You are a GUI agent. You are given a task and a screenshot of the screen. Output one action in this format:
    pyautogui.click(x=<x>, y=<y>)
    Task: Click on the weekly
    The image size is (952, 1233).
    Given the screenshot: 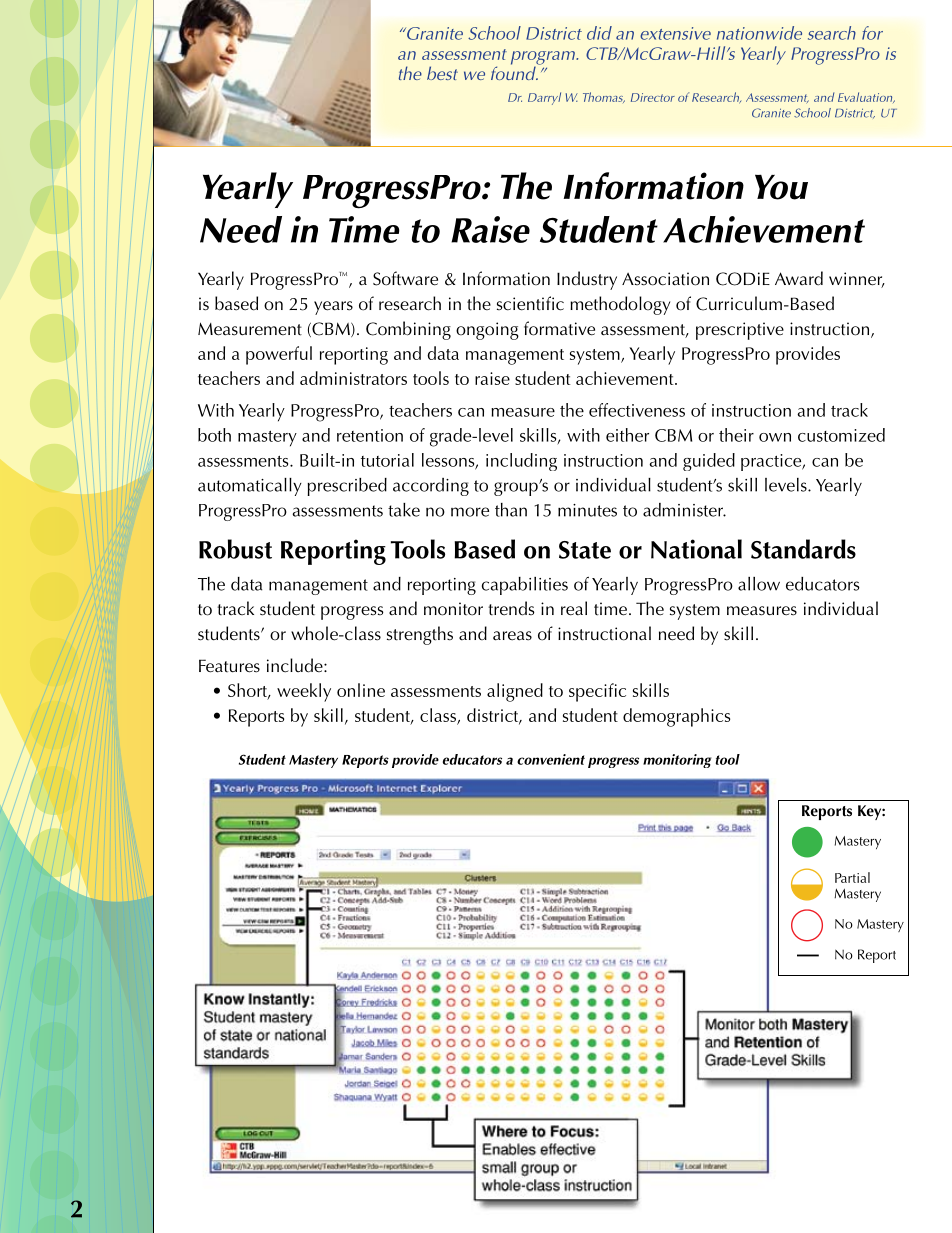 What is the action you would take?
    pyautogui.click(x=304, y=692)
